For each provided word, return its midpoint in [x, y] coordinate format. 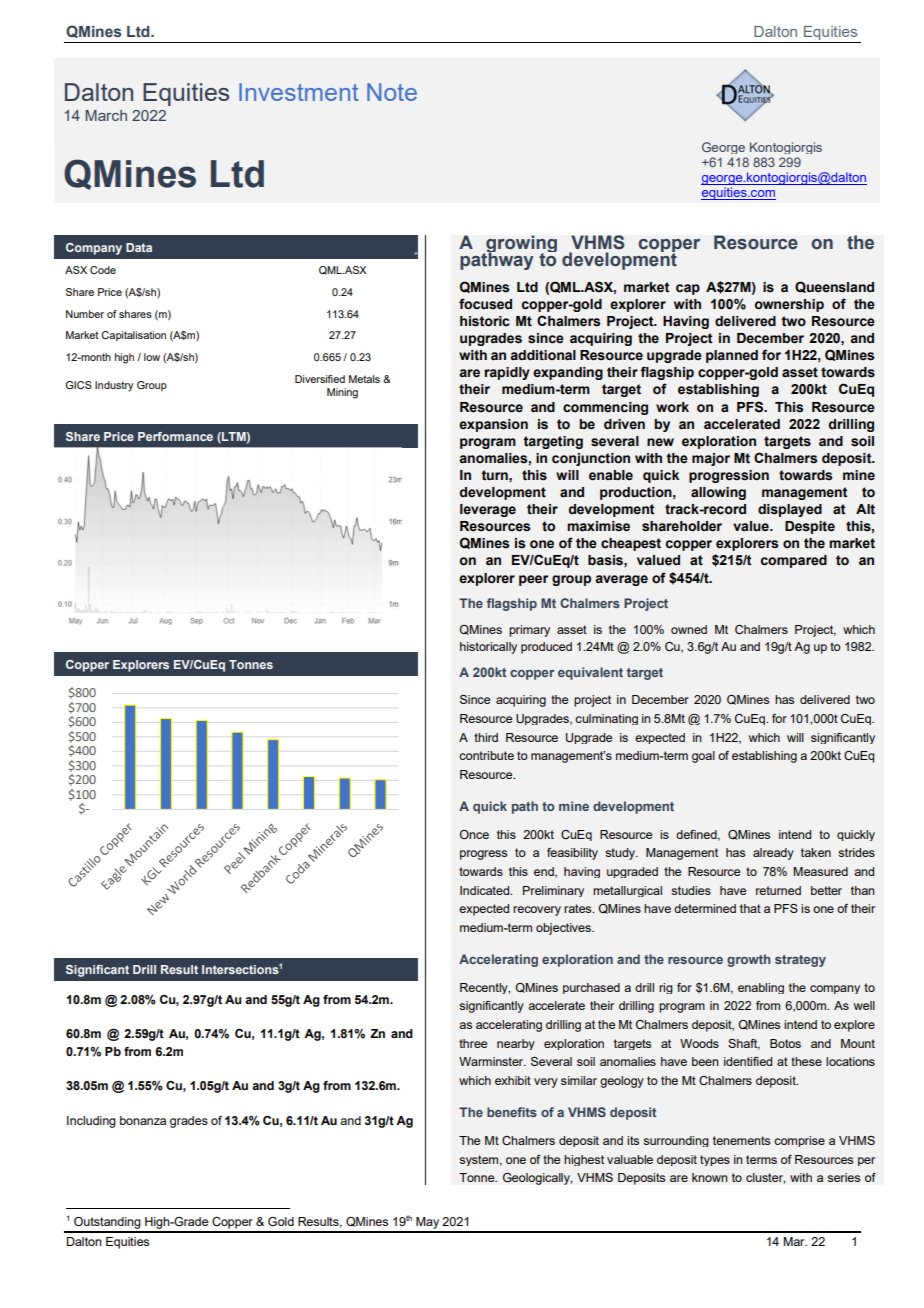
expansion [493, 425]
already [773, 854]
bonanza [143, 1120]
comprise [799, 1141]
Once [474, 834]
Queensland [834, 287]
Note [392, 92]
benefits [512, 1112]
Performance [175, 436]
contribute [486, 755]
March [106, 115]
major [711, 459]
